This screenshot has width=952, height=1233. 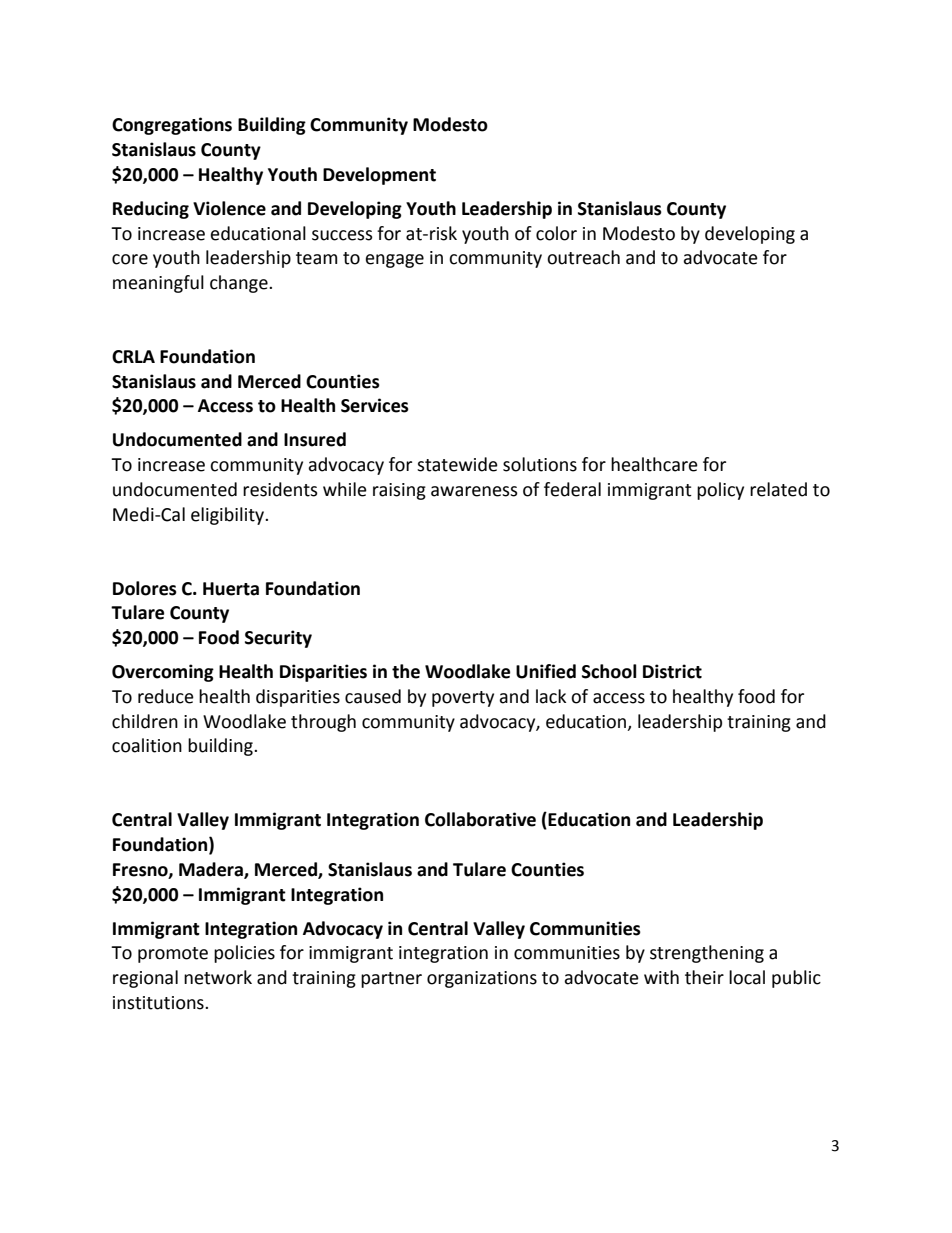 What do you see at coordinates (556, 233) in the screenshot?
I see `color` at bounding box center [556, 233].
